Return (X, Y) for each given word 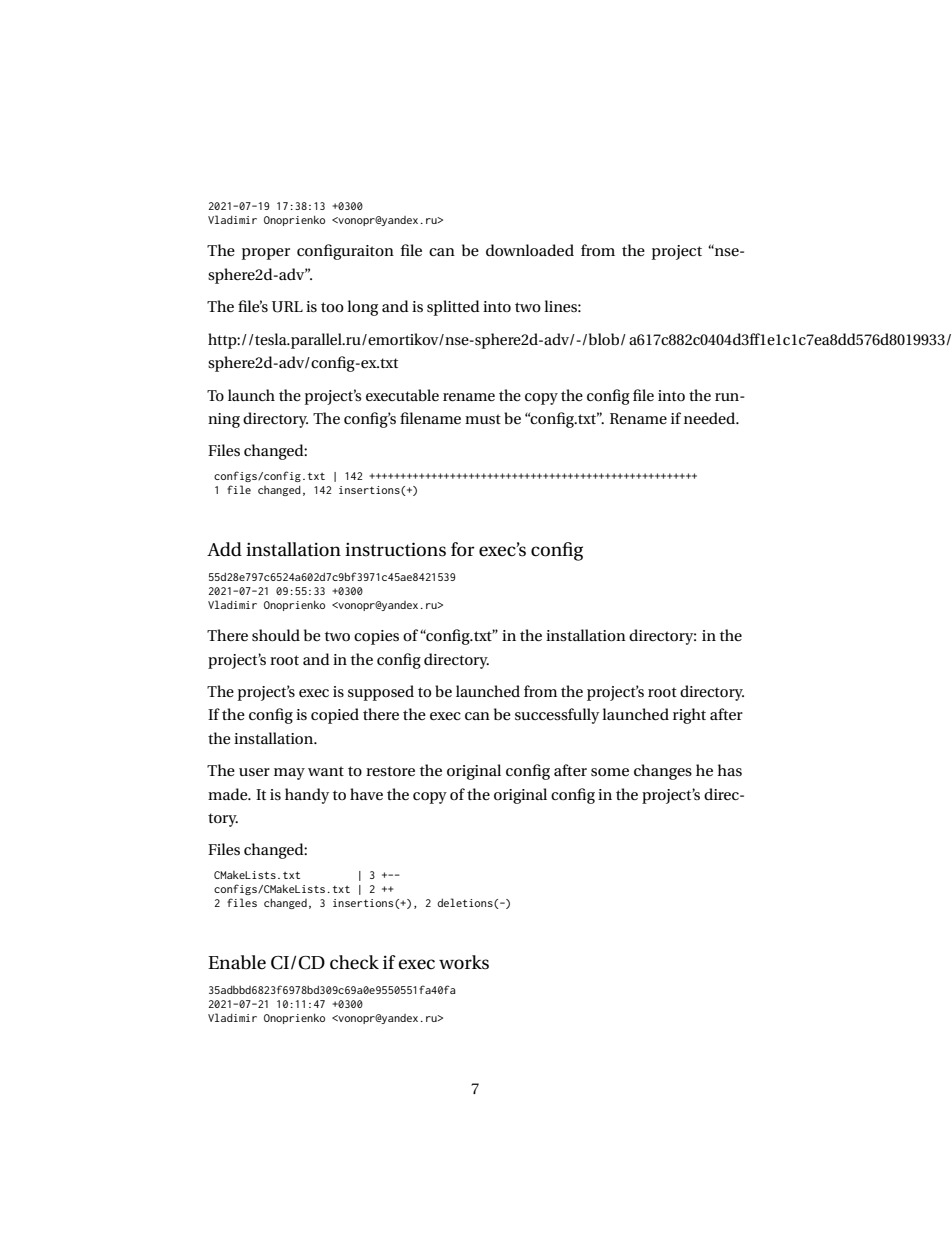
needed (711, 418)
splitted (453, 308)
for (463, 549)
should (276, 635)
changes (663, 772)
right (689, 716)
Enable (237, 962)
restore (390, 771)
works (464, 962)
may (289, 774)
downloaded (530, 250)
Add (224, 549)
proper (266, 254)
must (483, 419)
